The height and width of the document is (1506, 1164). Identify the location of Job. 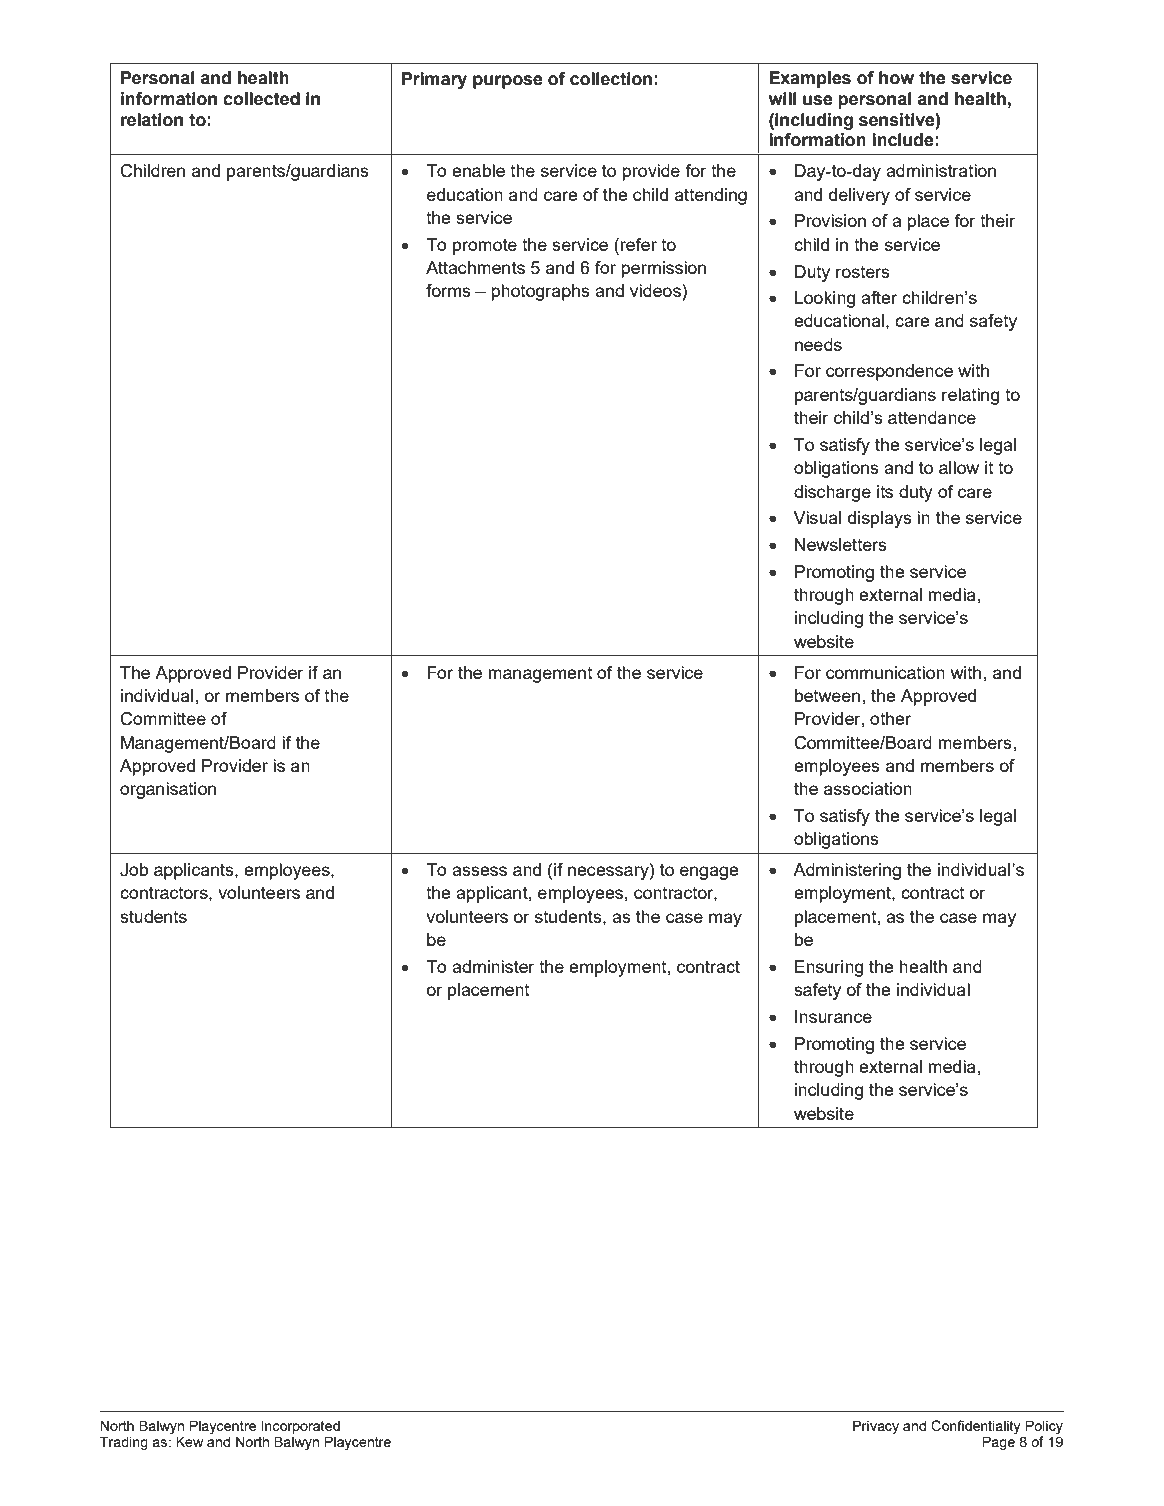
(134, 870).
